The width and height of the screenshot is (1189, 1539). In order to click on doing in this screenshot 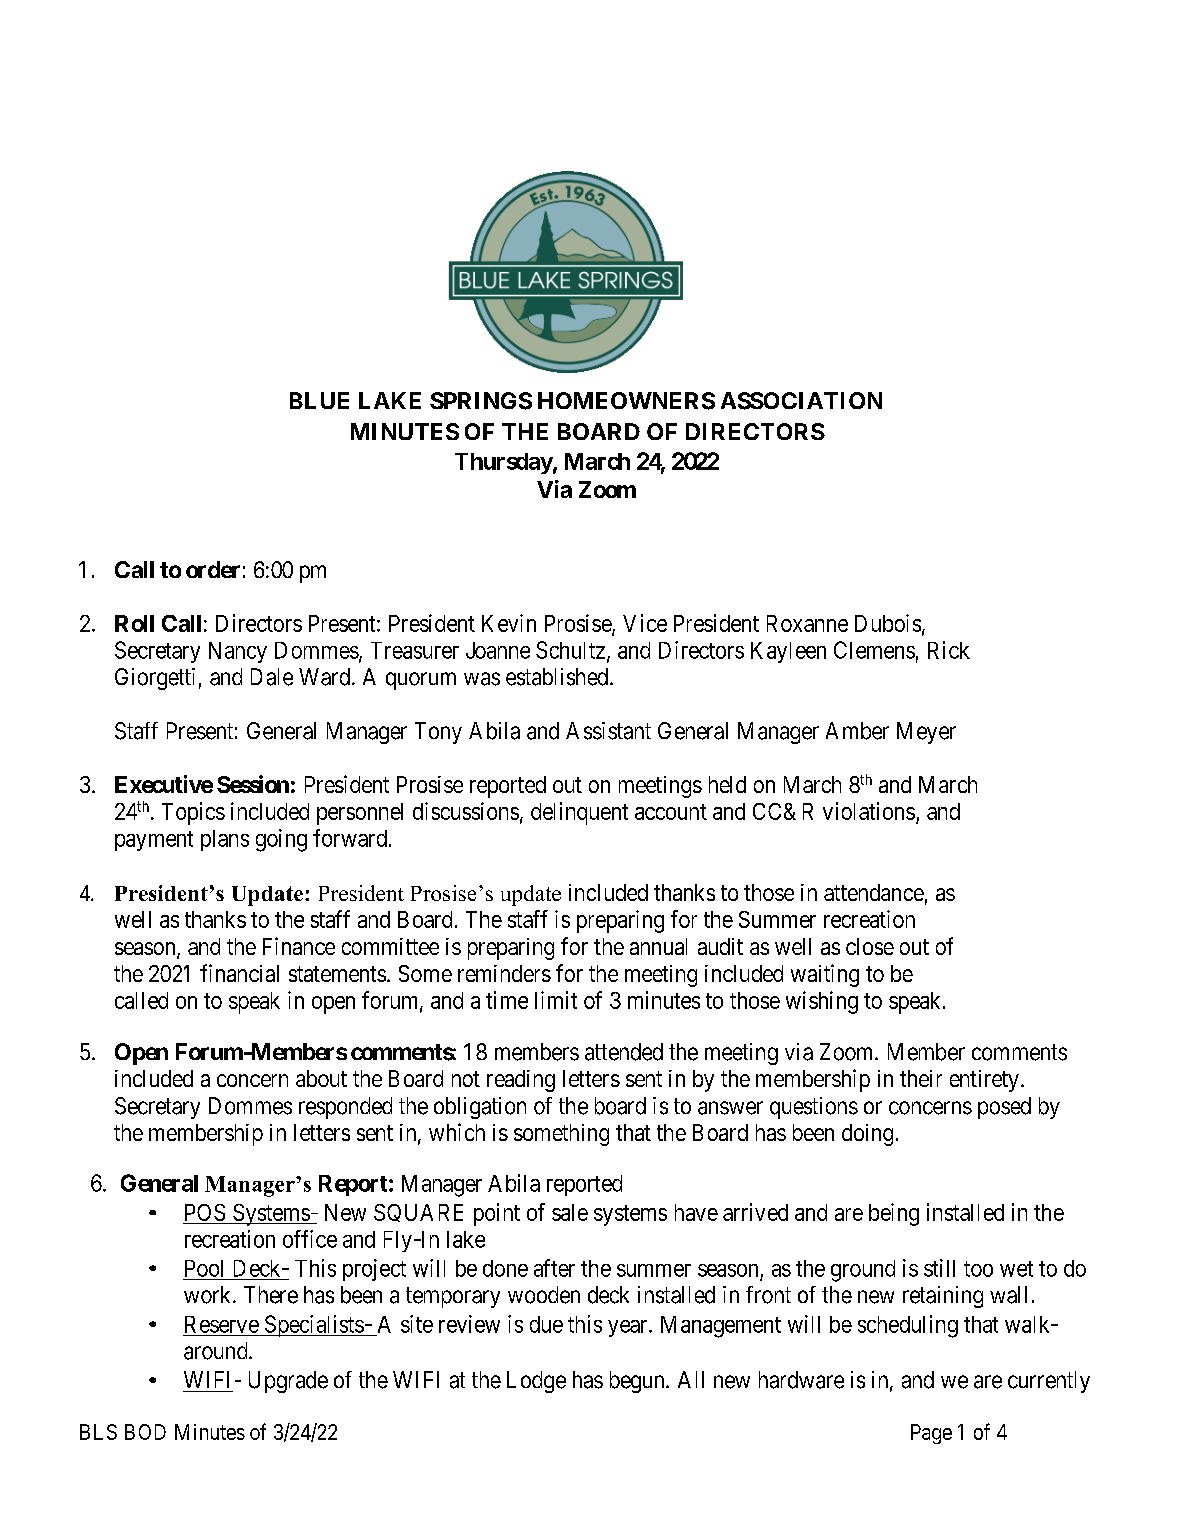, I will do `click(867, 1135)`.
